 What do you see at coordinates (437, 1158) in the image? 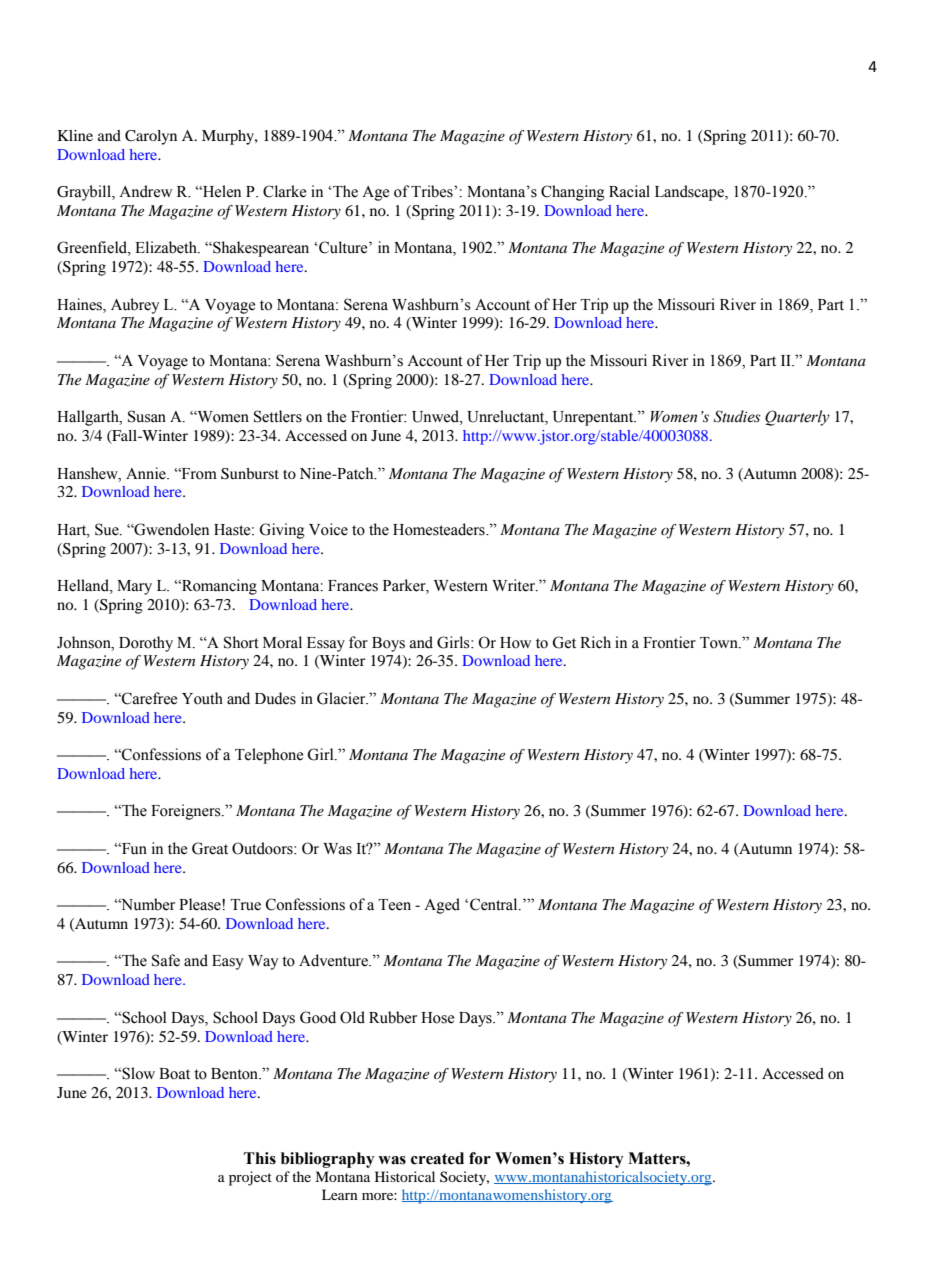
I see `created` at bounding box center [437, 1158].
